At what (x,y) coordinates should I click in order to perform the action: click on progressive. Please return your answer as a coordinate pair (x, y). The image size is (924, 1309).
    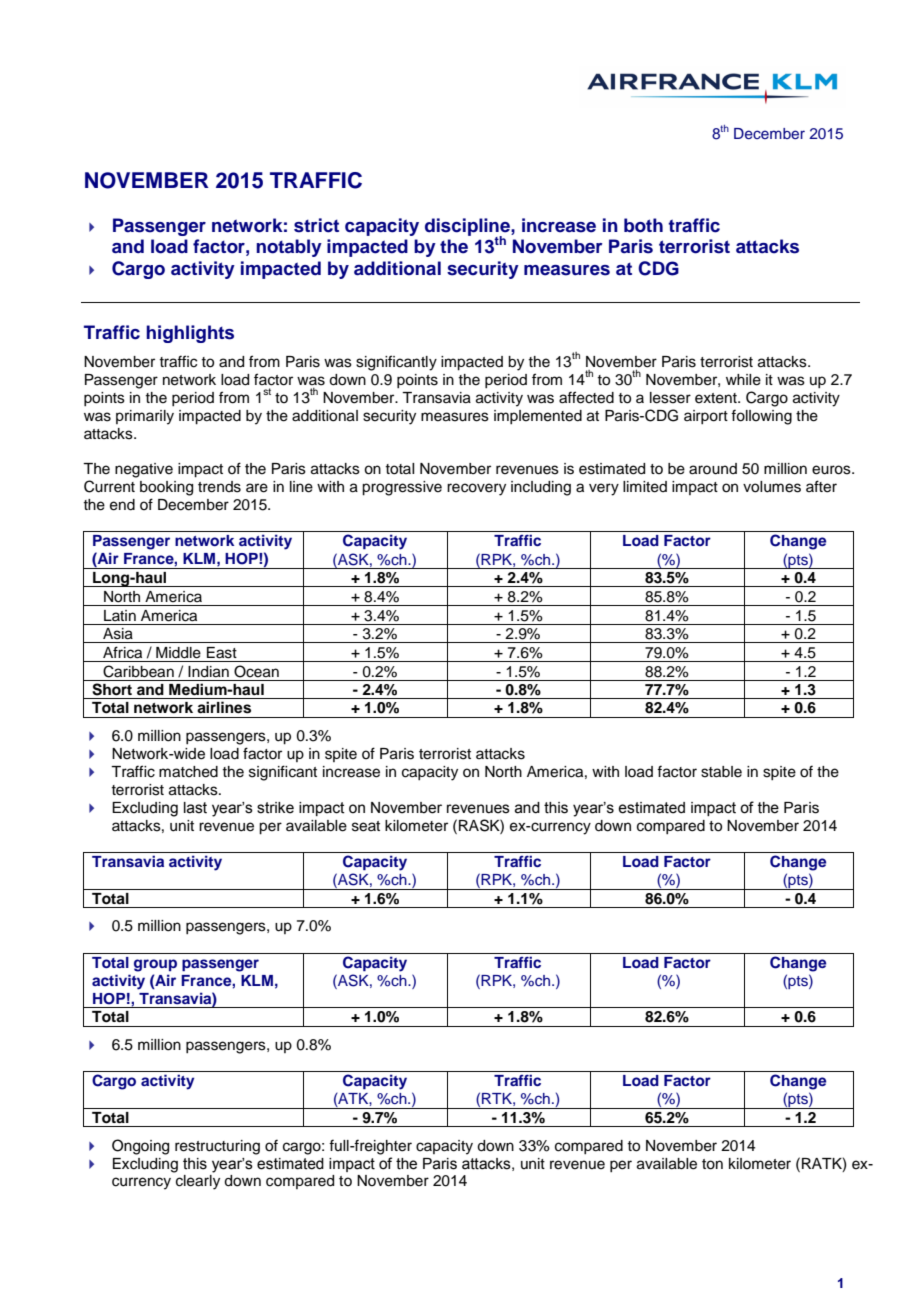
    Looking at the image, I should click on (402, 488).
